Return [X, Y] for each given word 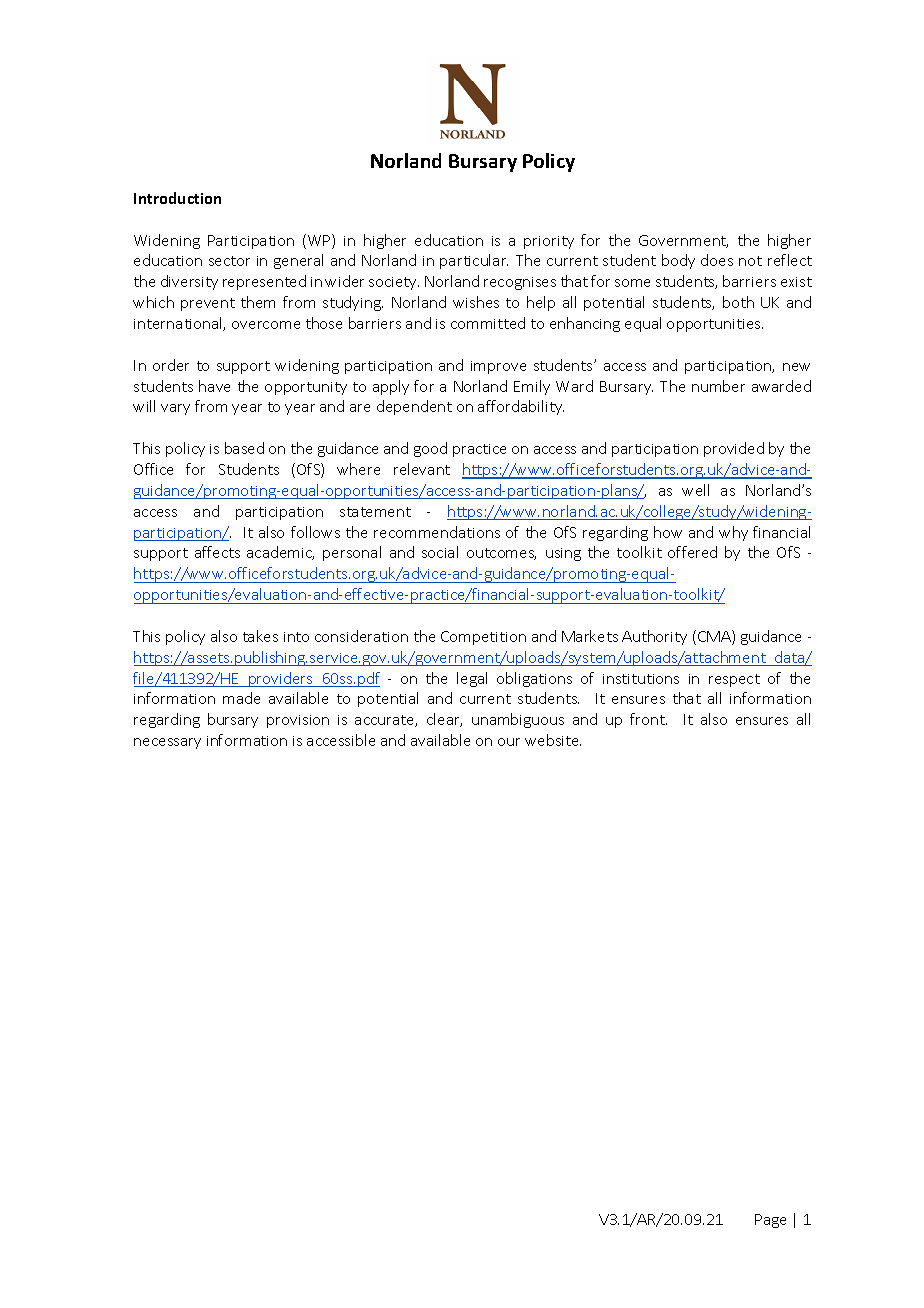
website [553, 740]
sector [229, 261]
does [717, 260]
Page [770, 1221]
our [509, 742]
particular [474, 261]
